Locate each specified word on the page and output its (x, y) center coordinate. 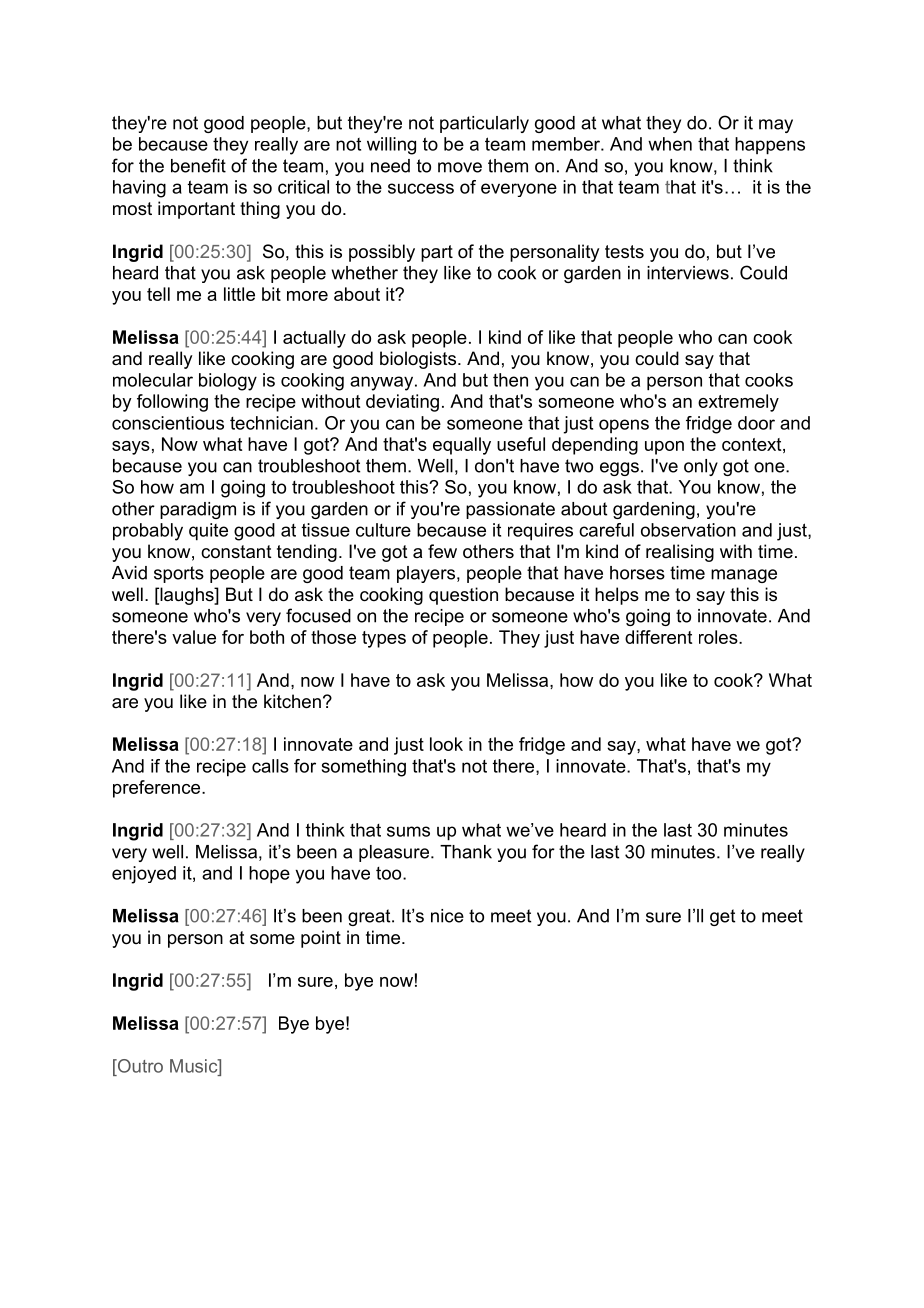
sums (408, 831)
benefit (198, 165)
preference (158, 789)
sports (179, 574)
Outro (139, 1066)
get (722, 917)
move (460, 167)
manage (744, 576)
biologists (419, 360)
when (670, 144)
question (463, 596)
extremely (738, 403)
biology (228, 382)
